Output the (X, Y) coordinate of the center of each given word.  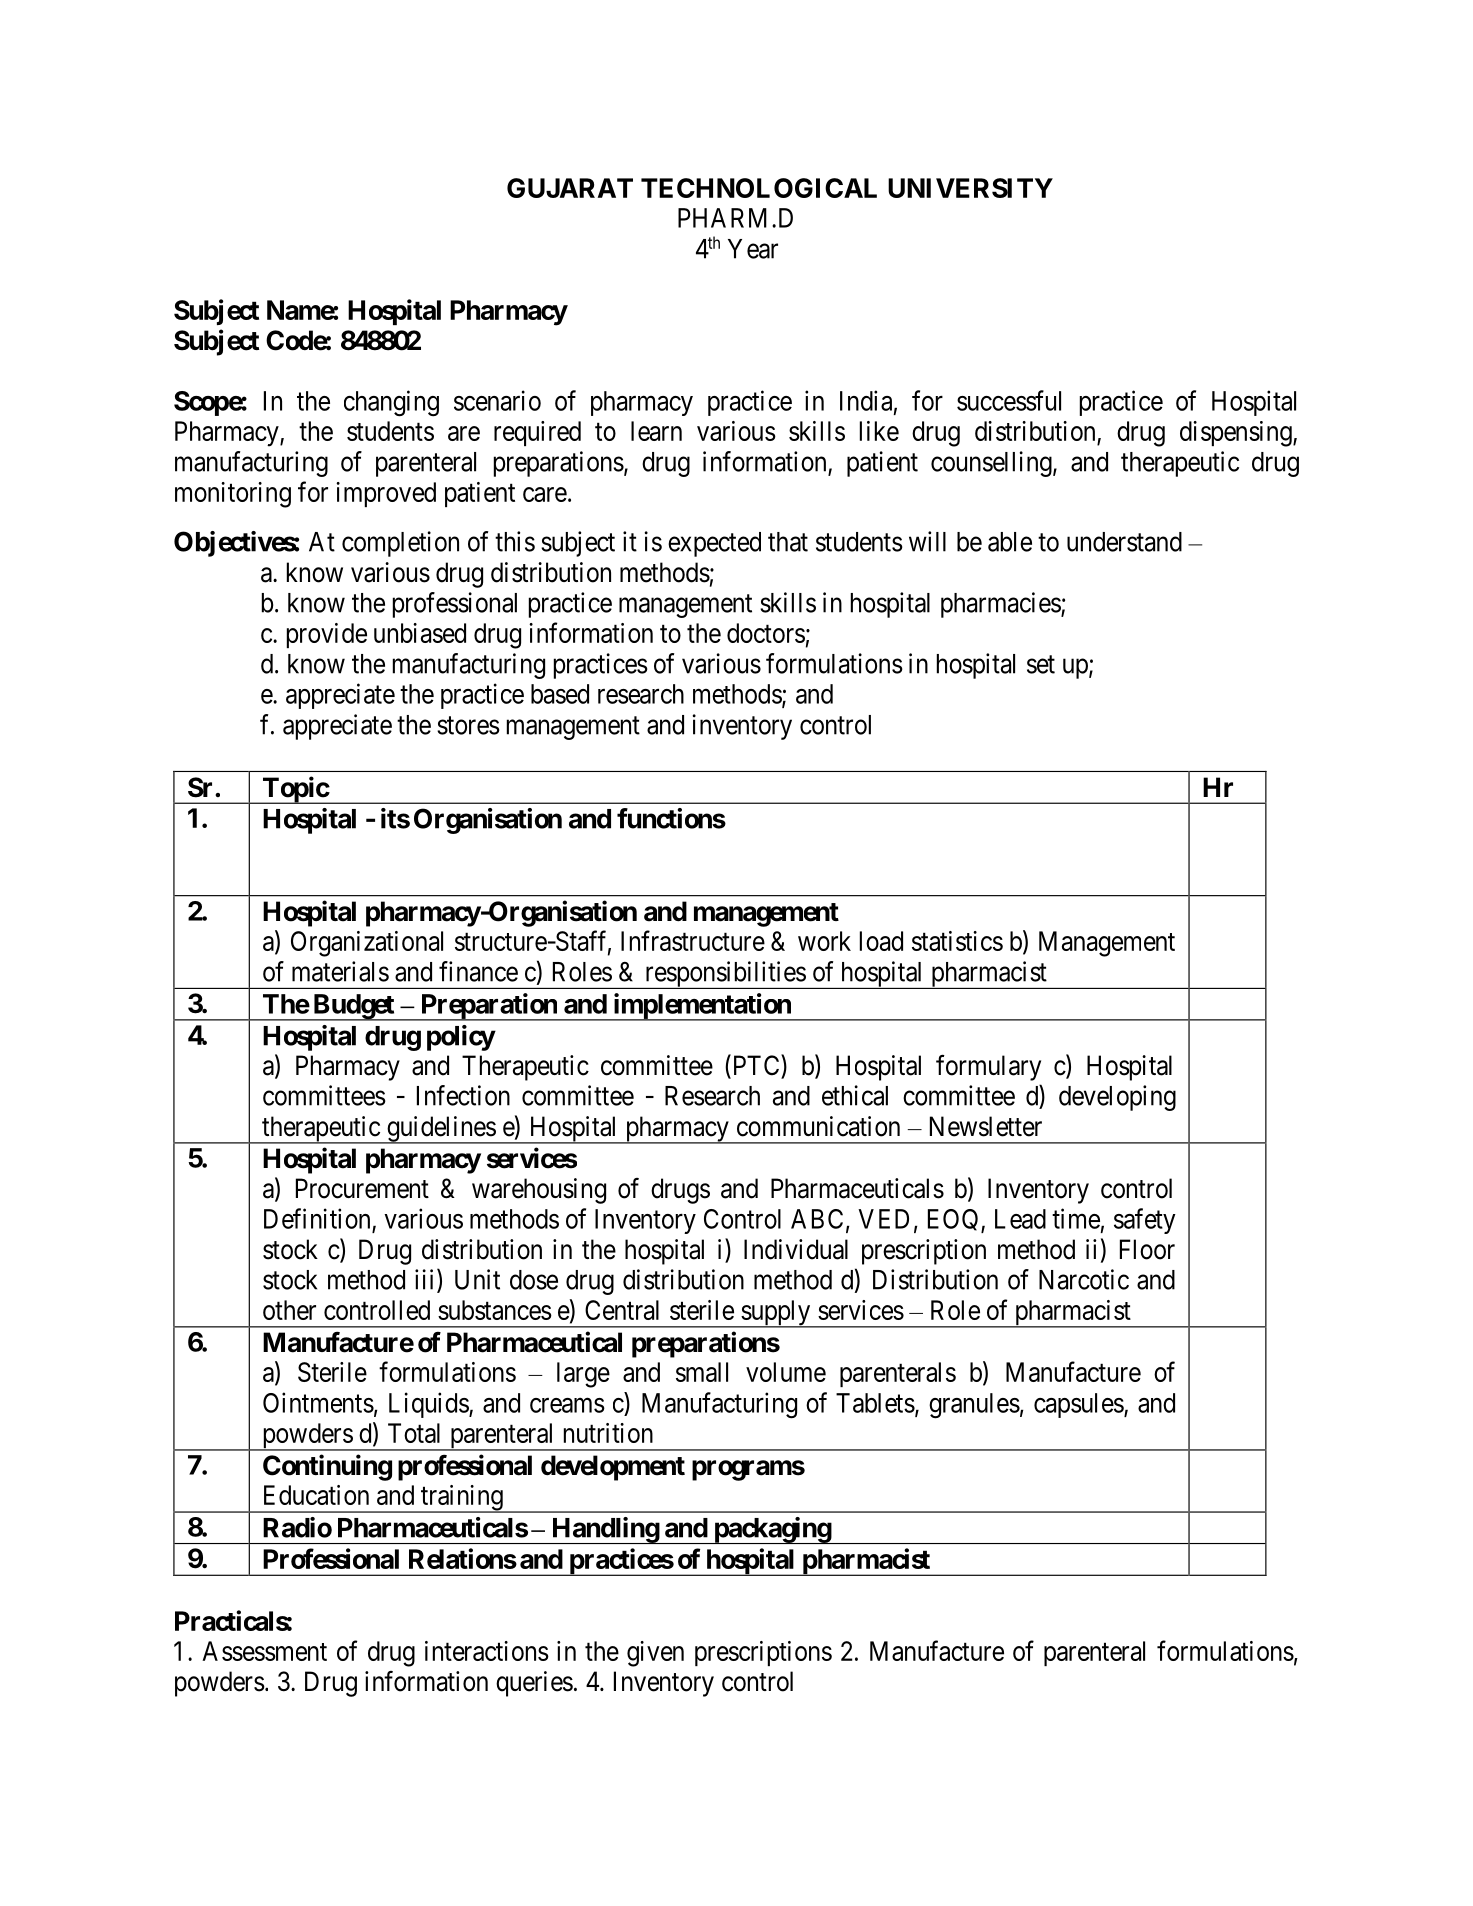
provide (327, 635)
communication (818, 1126)
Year (753, 249)
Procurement (362, 1188)
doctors (766, 633)
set (1041, 664)
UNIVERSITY (970, 188)
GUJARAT (570, 188)
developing (1117, 1098)
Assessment (264, 1651)
